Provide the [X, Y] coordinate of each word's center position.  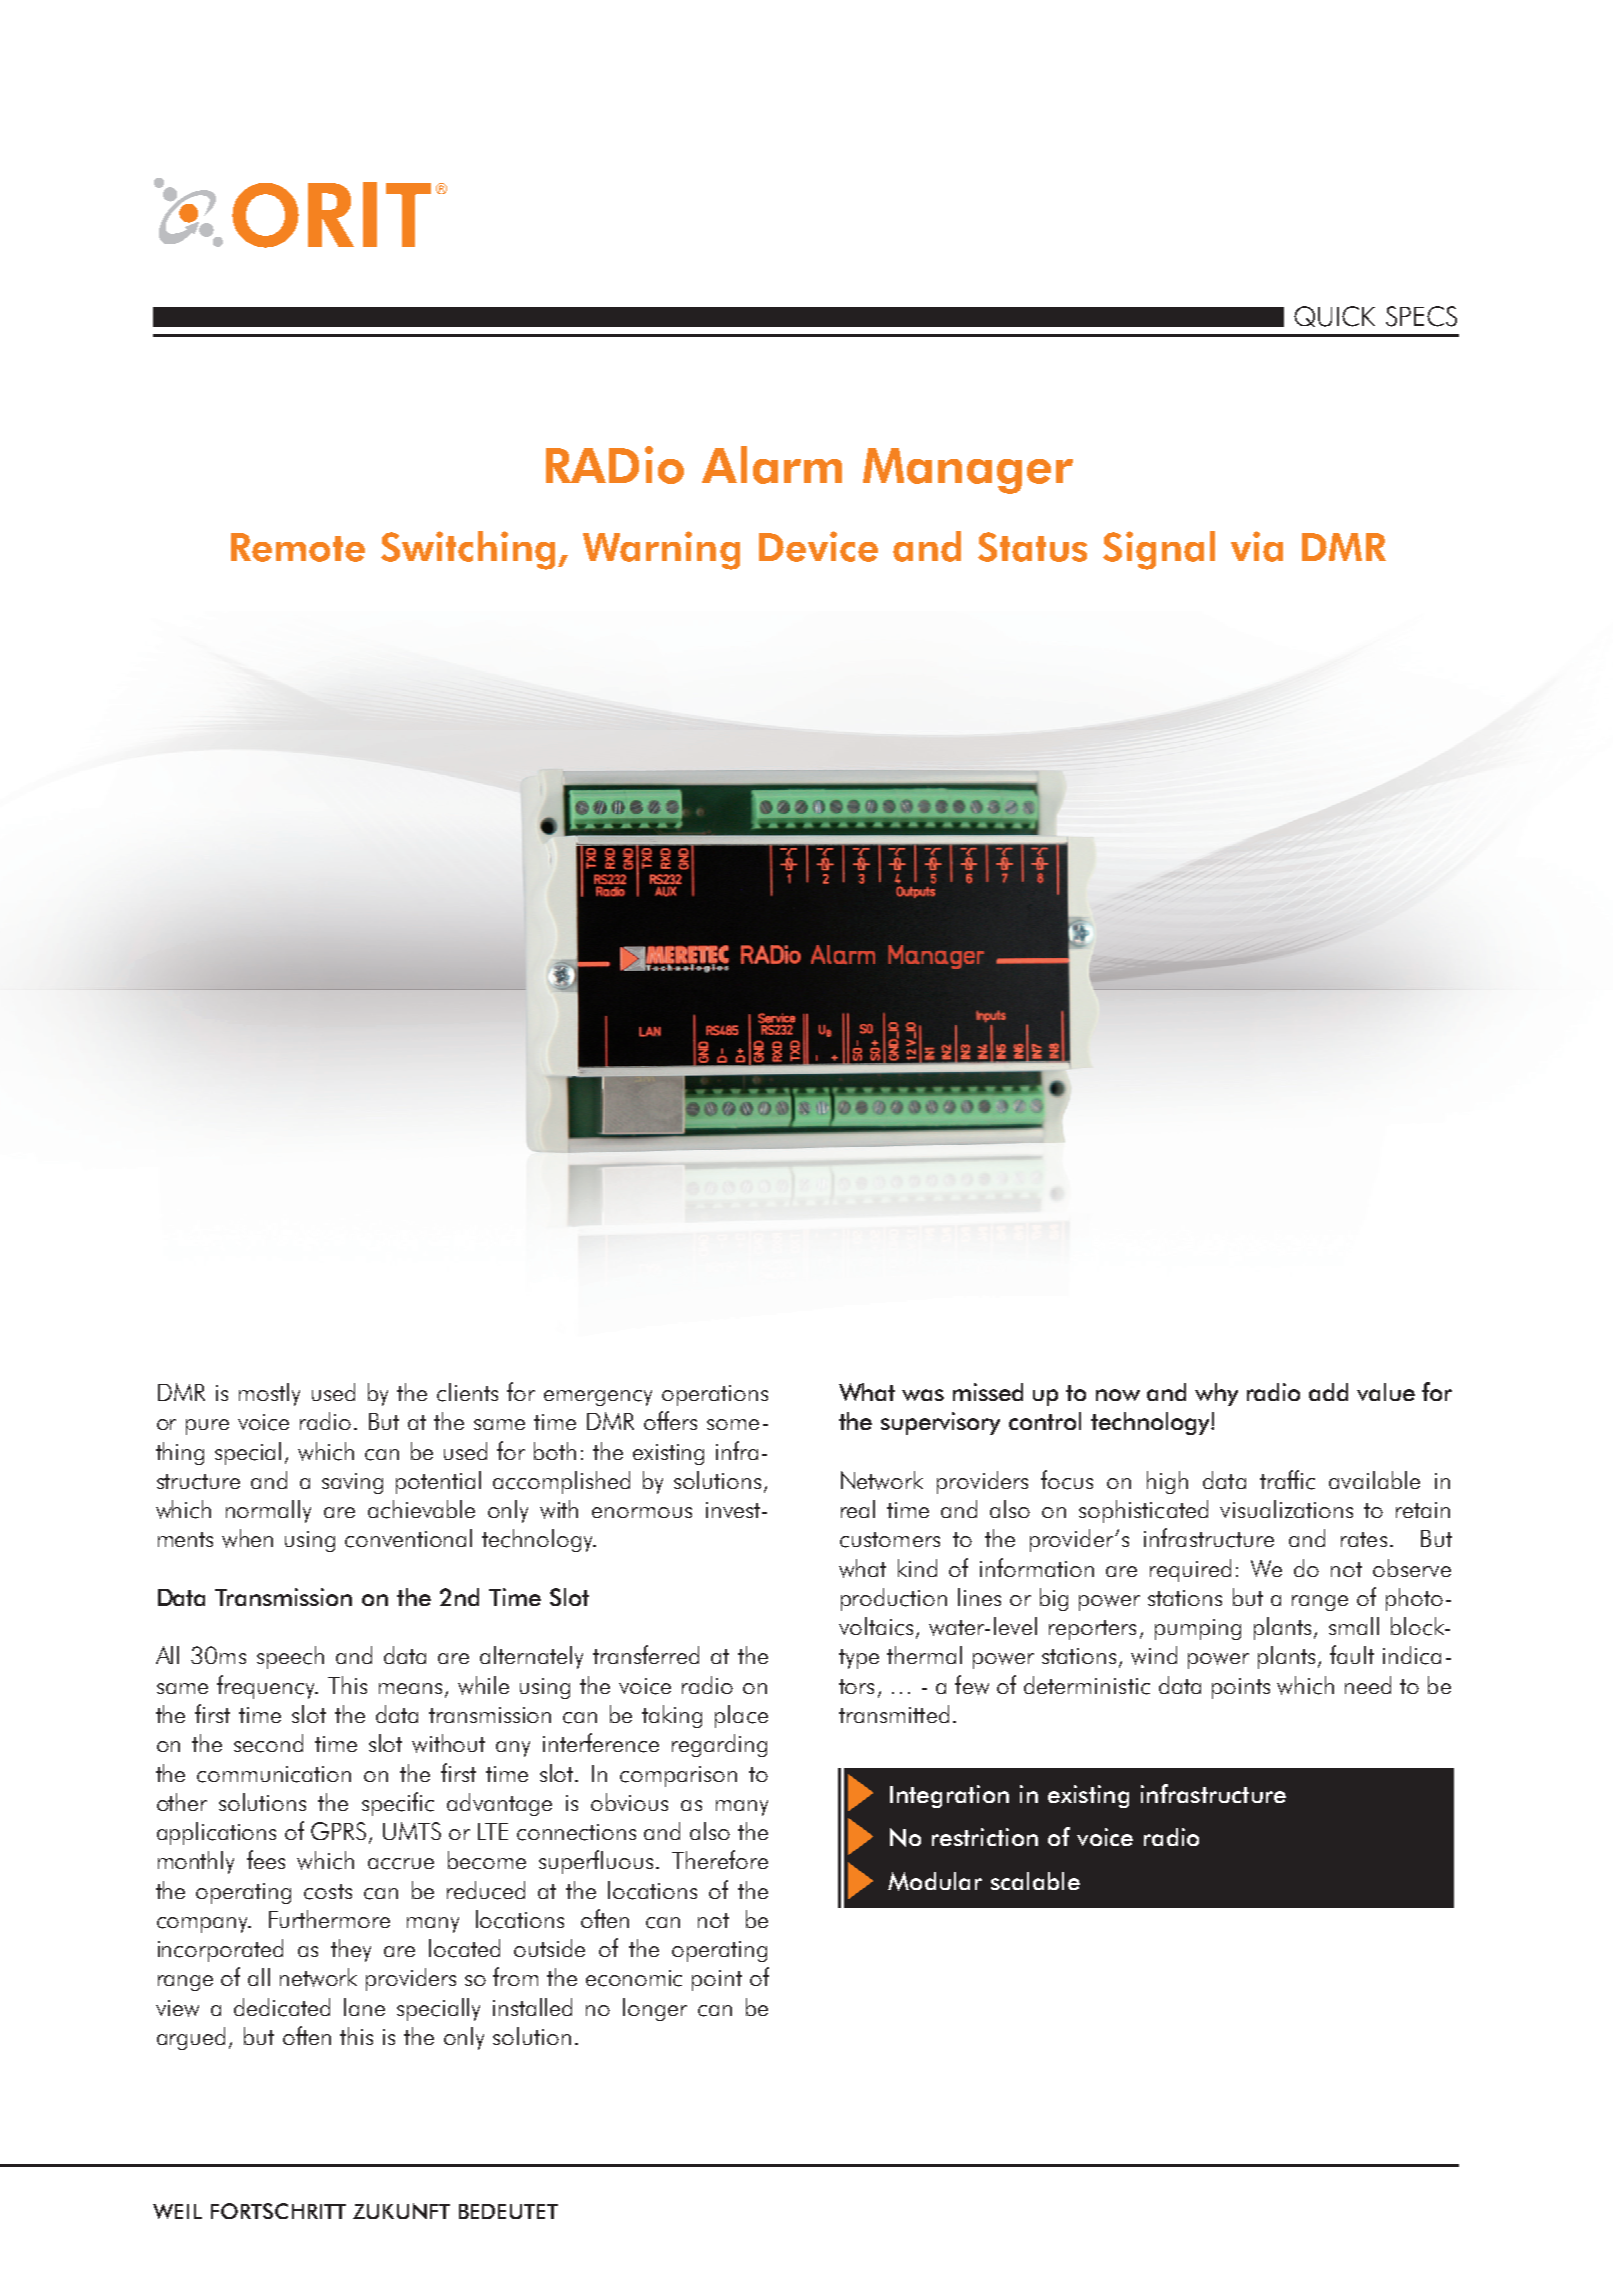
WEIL [177, 2211]
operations [715, 1395]
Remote [298, 547]
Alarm [772, 465]
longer [655, 2009]
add [1328, 1392]
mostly [269, 1394]
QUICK [1334, 316]
